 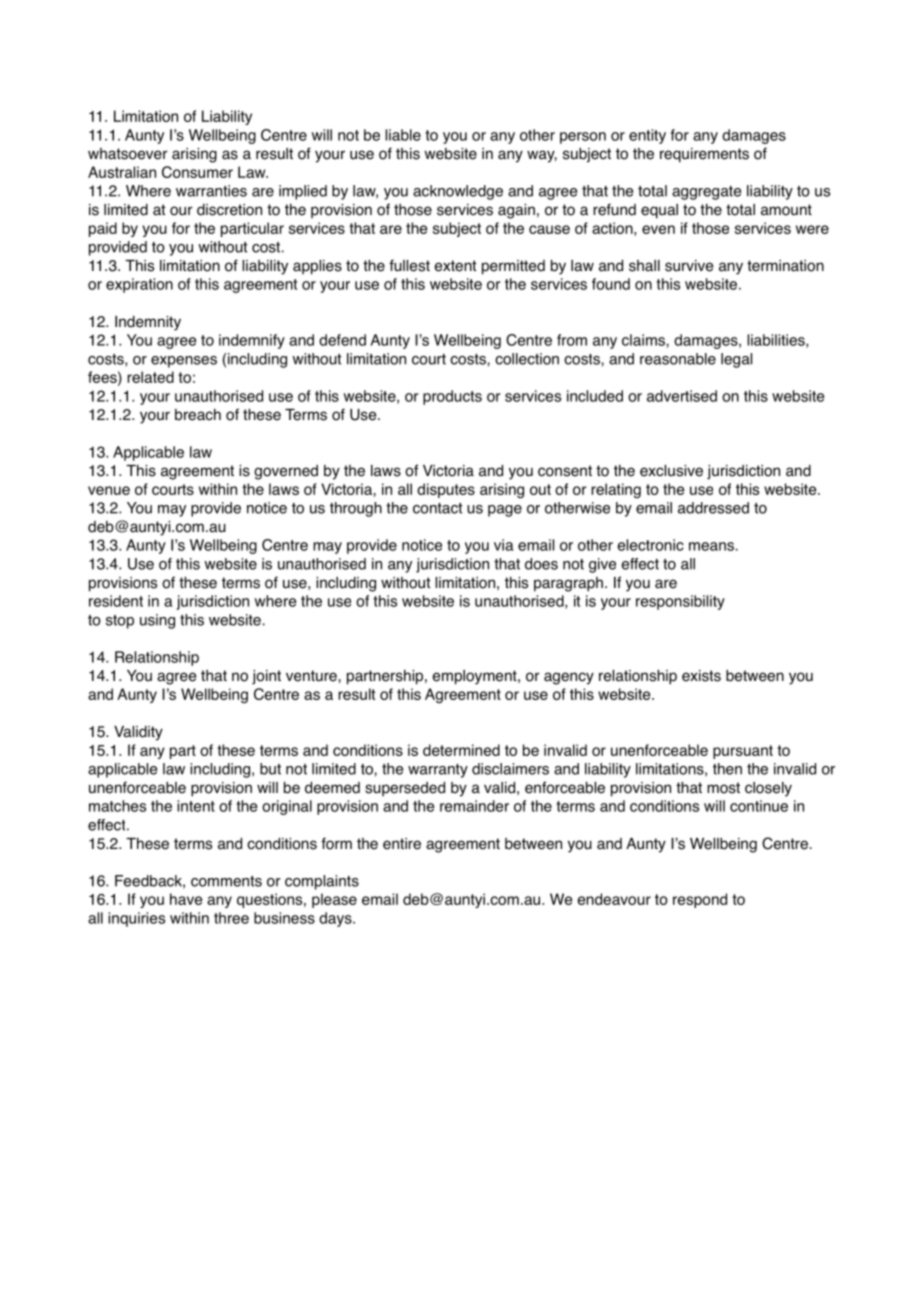 What do you see at coordinates (109, 490) in the document?
I see `venue` at bounding box center [109, 490].
